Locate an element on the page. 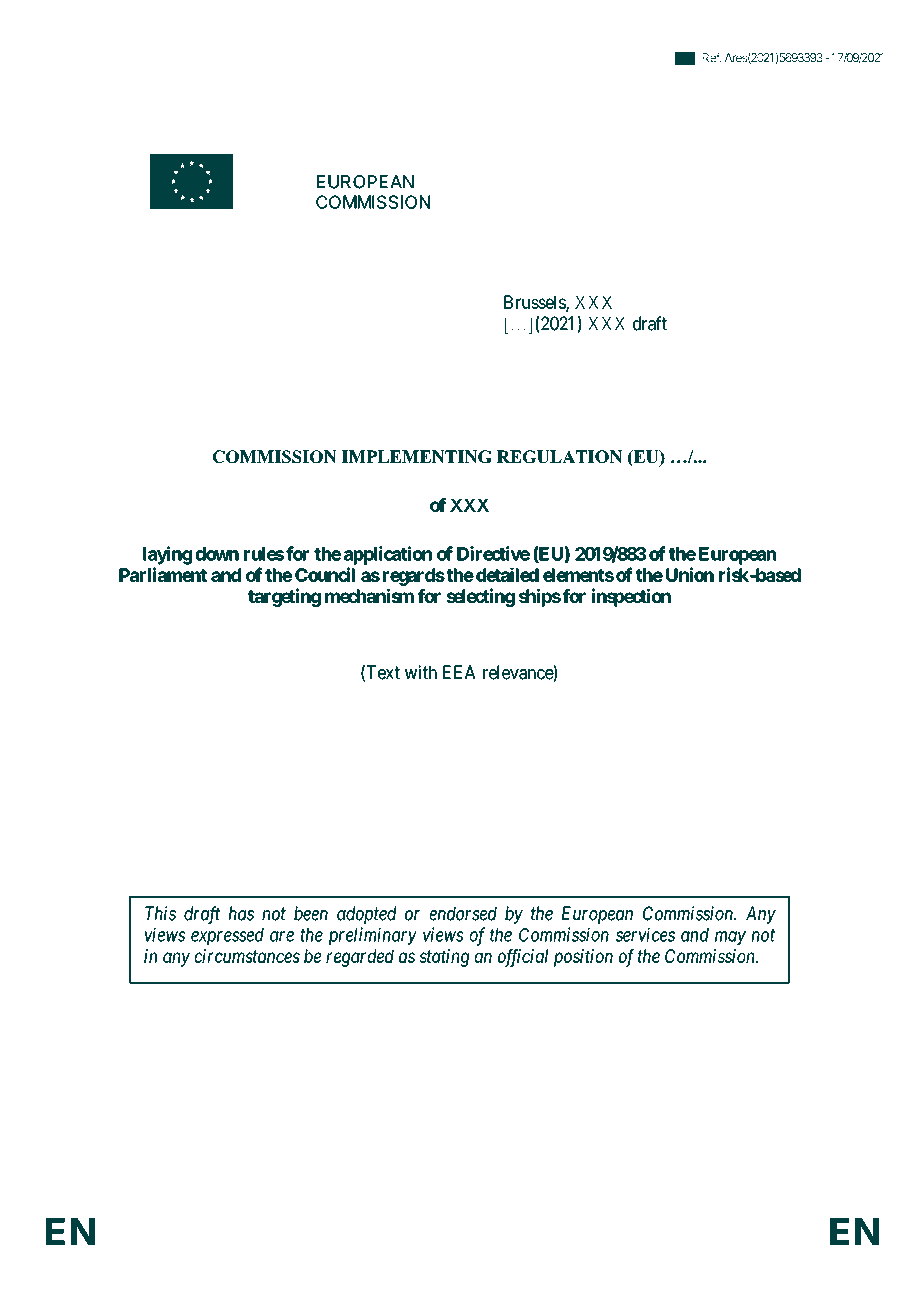 Image resolution: width=924 pixels, height=1308 pixels. endorsed is located at coordinates (463, 913).
